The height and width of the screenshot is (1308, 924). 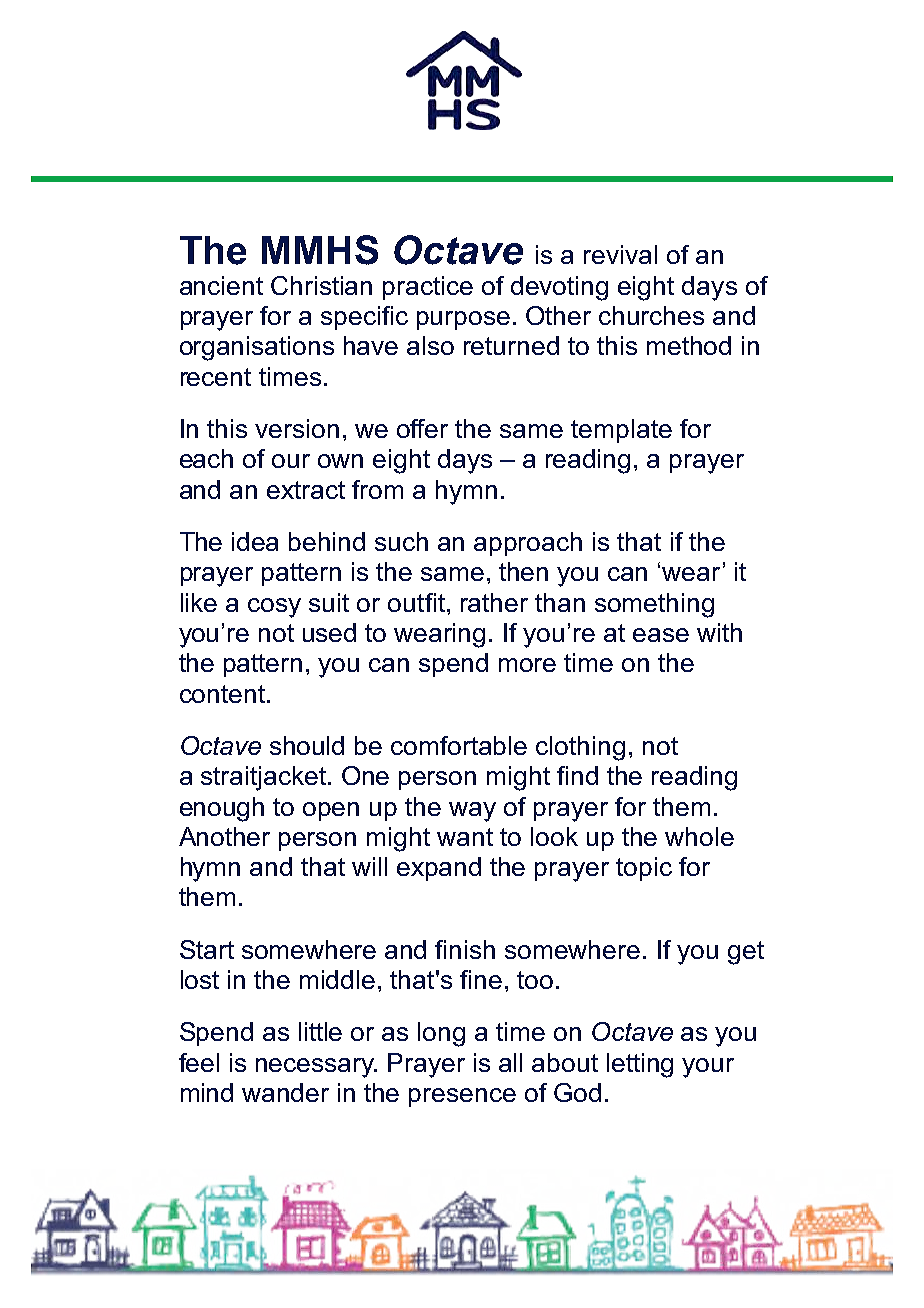 I want to click on whole, so click(x=699, y=836).
